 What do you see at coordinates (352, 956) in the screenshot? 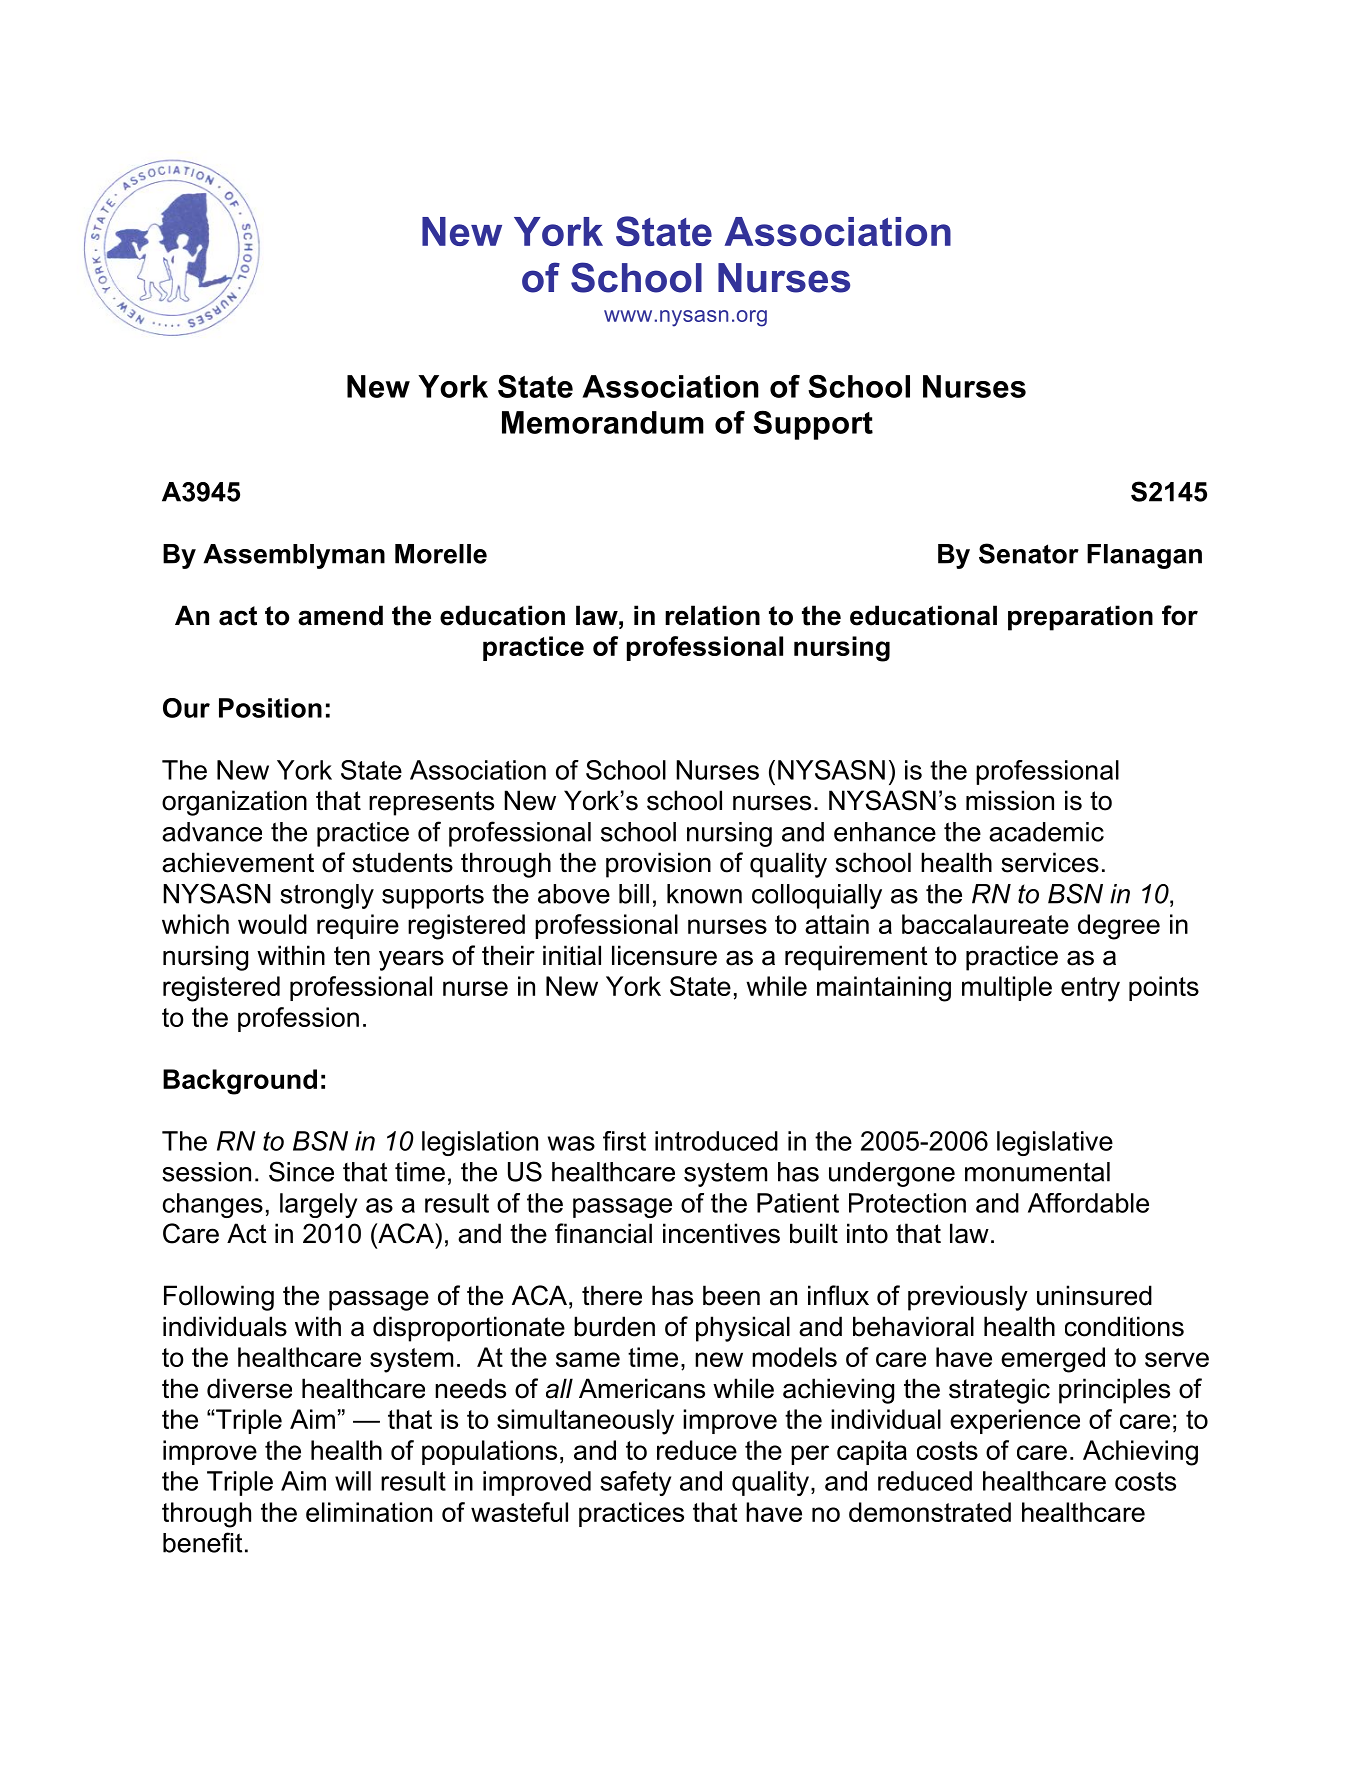
I see `ten` at bounding box center [352, 956].
